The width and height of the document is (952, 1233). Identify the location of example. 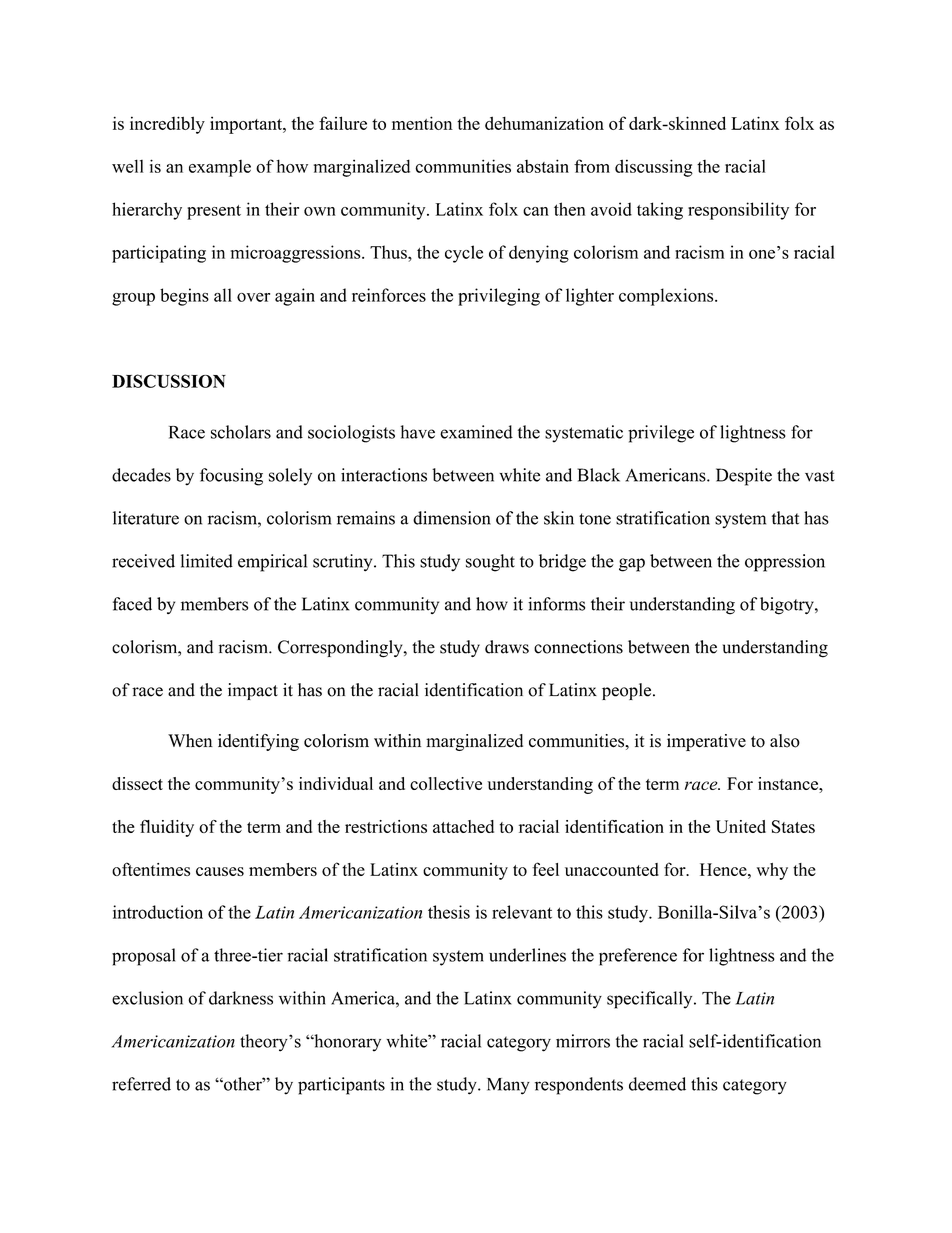
(220, 168).
